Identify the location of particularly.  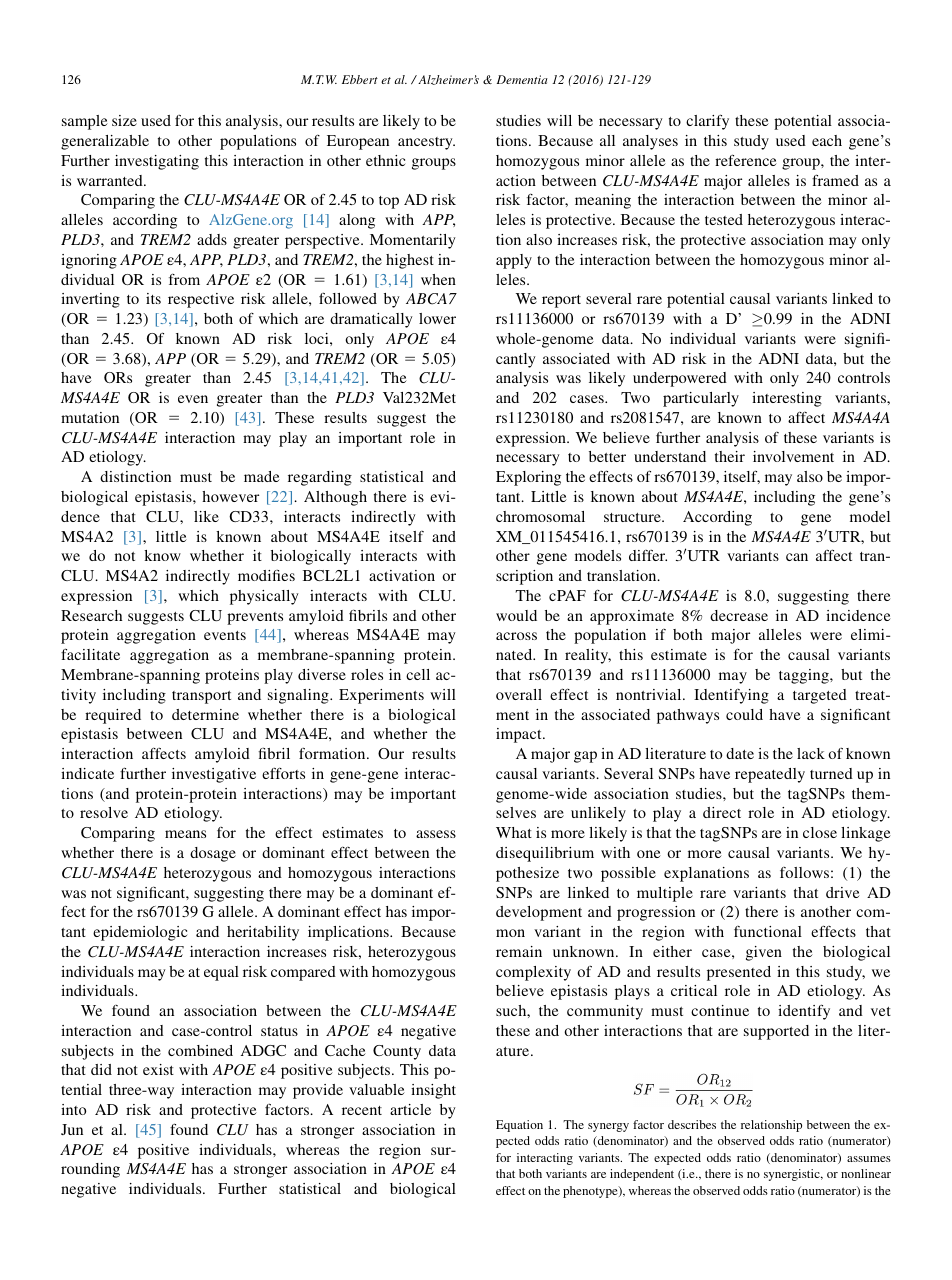
(701, 399).
